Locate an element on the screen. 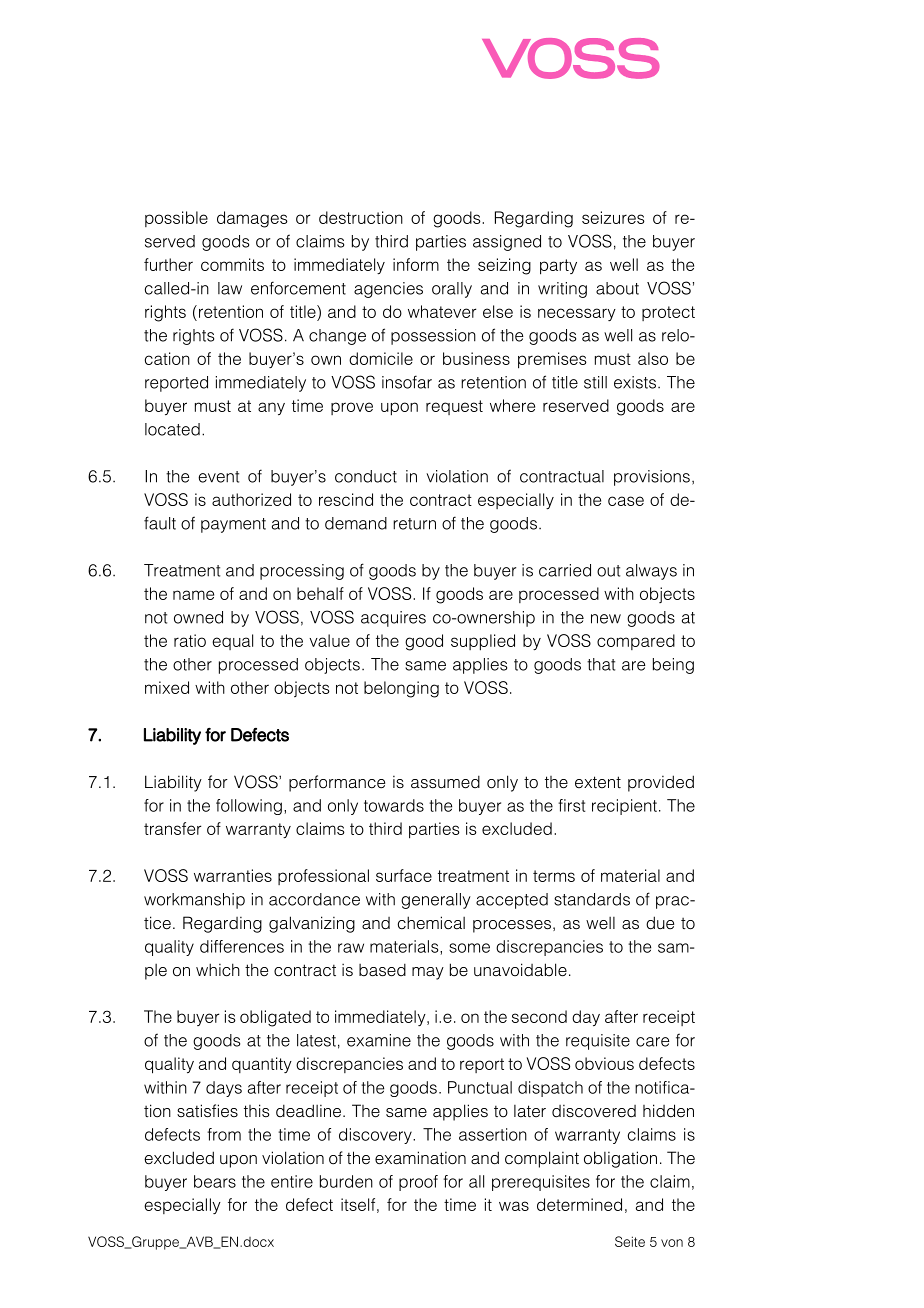 The image size is (924, 1308). obligated is located at coordinates (275, 1018).
